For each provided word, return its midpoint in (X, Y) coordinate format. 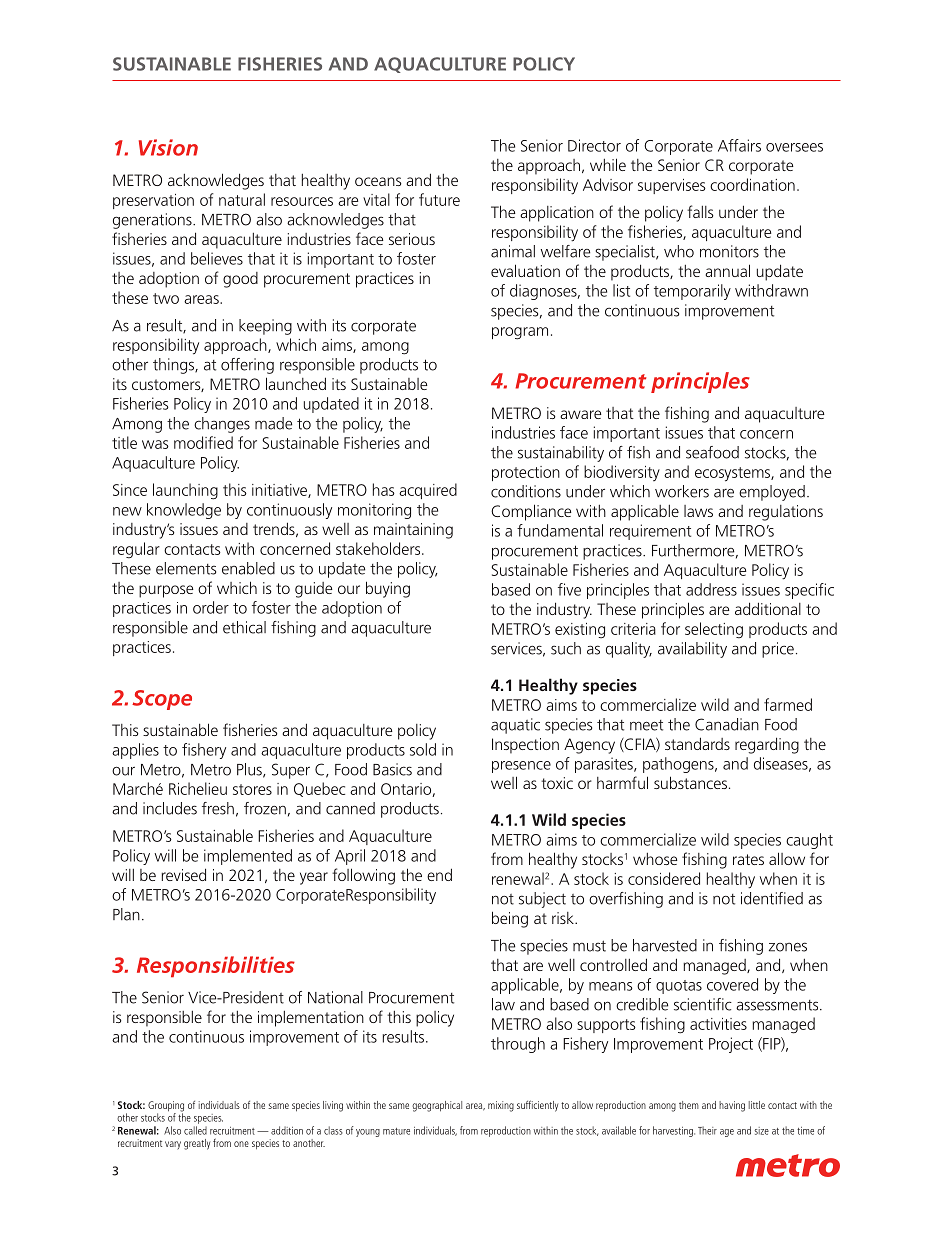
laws (698, 511)
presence (521, 767)
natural (242, 199)
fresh (218, 808)
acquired (428, 491)
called (195, 1130)
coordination (752, 184)
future (439, 199)
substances (690, 782)
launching (185, 491)
